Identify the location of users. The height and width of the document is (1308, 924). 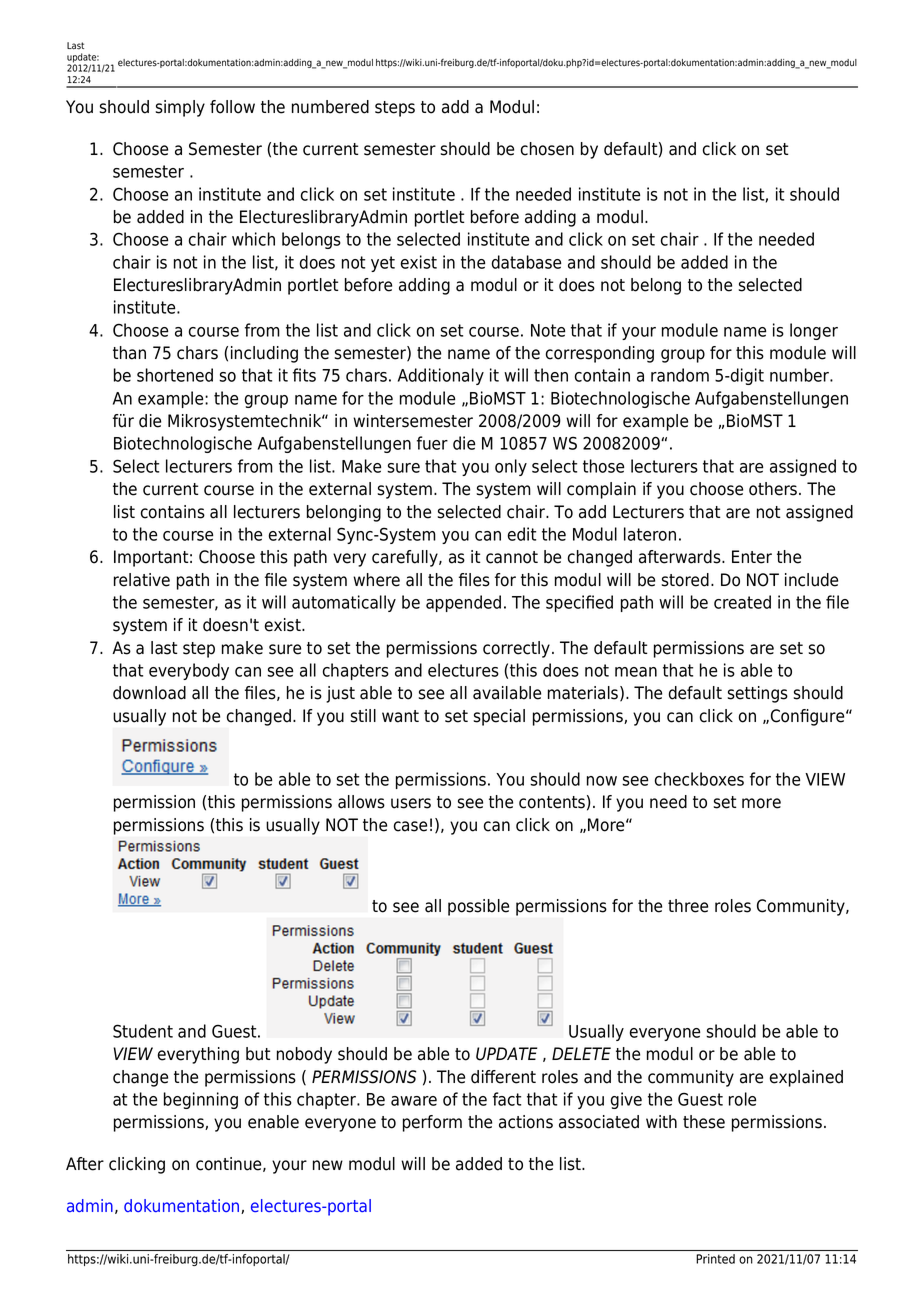
(411, 803).
